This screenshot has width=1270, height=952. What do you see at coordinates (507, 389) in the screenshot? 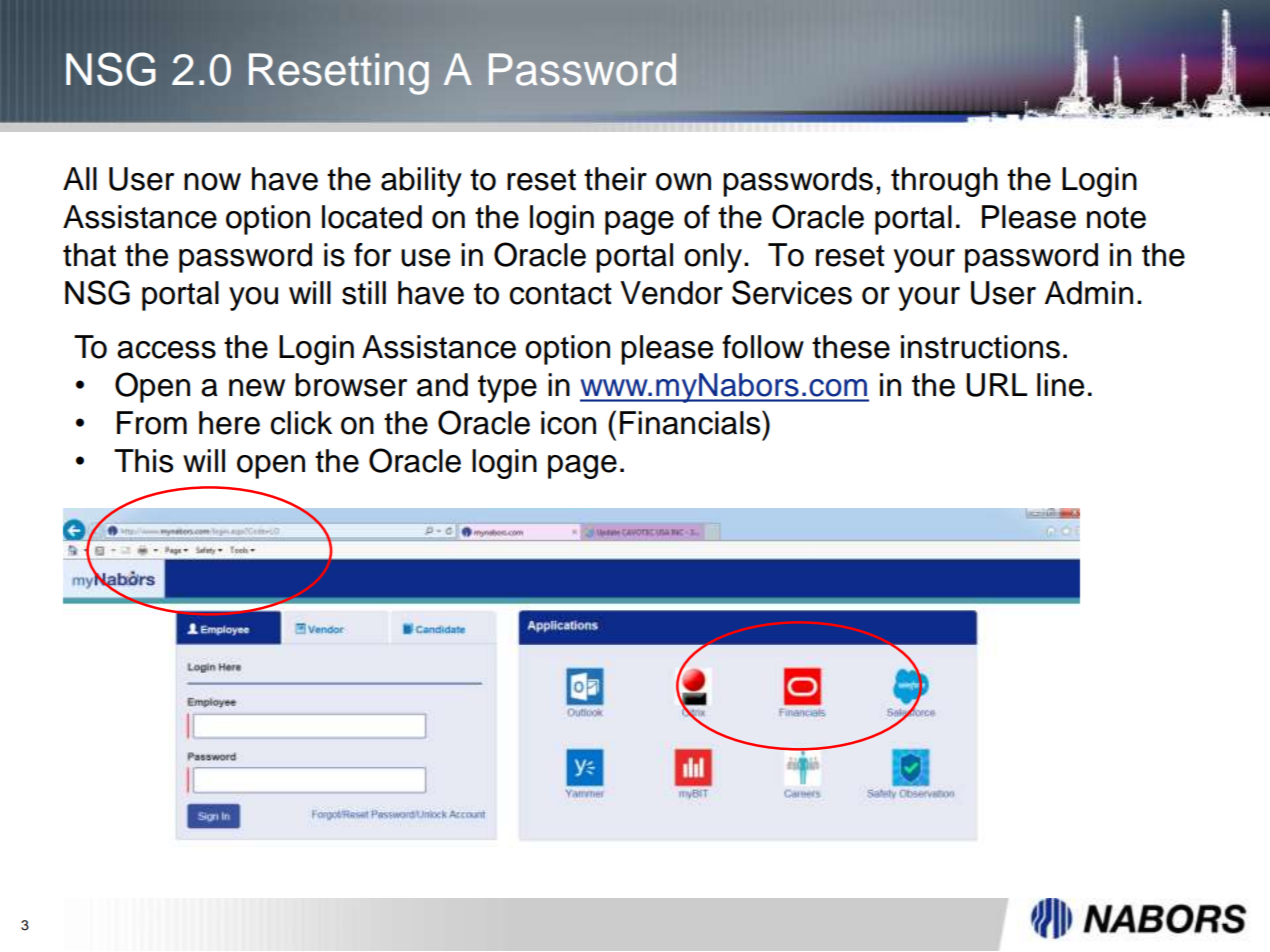
I see `type` at bounding box center [507, 389].
